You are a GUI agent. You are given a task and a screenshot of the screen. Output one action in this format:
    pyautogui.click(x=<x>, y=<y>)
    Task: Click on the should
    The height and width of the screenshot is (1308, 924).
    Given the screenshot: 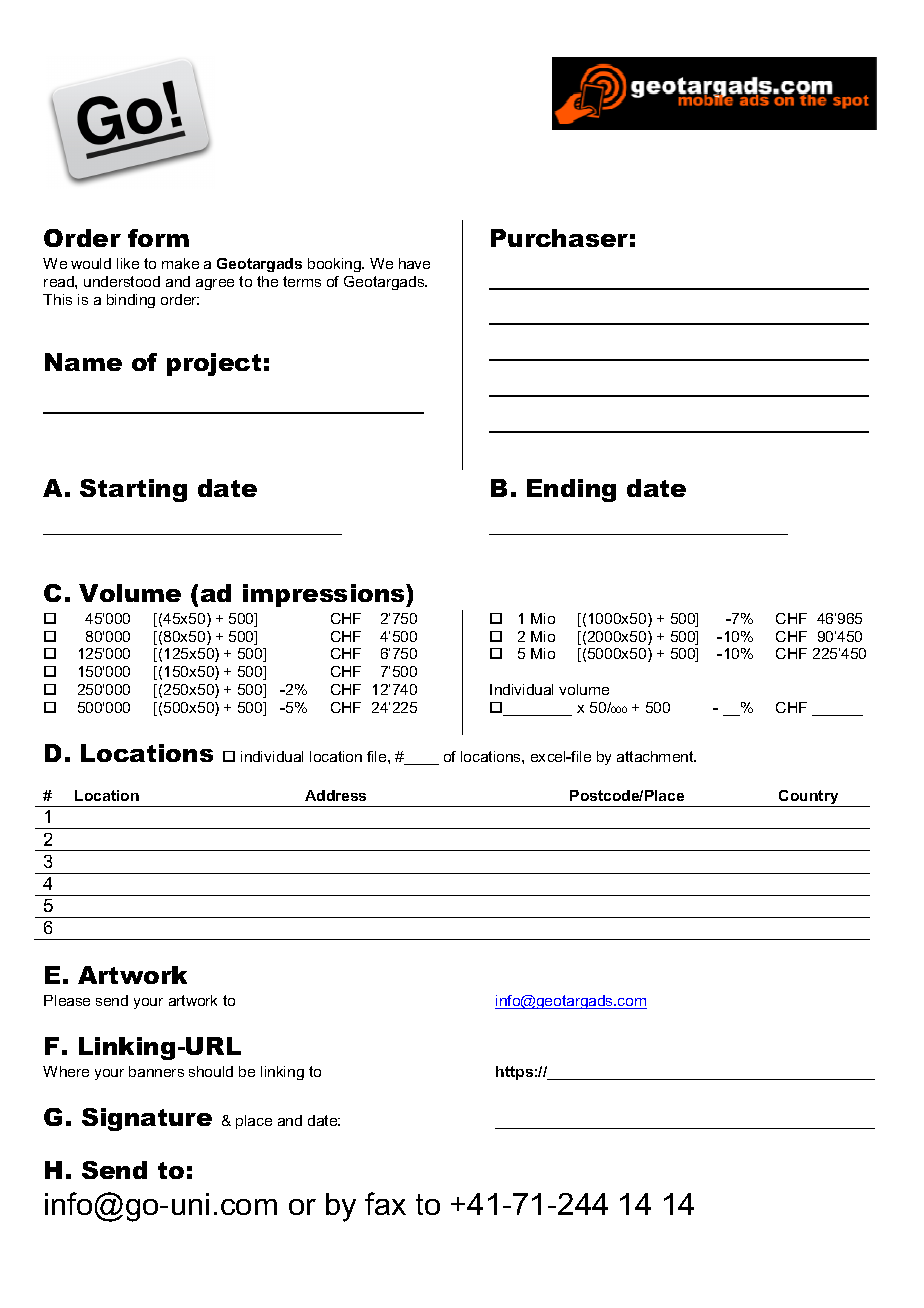 What is the action you would take?
    pyautogui.click(x=211, y=1071)
